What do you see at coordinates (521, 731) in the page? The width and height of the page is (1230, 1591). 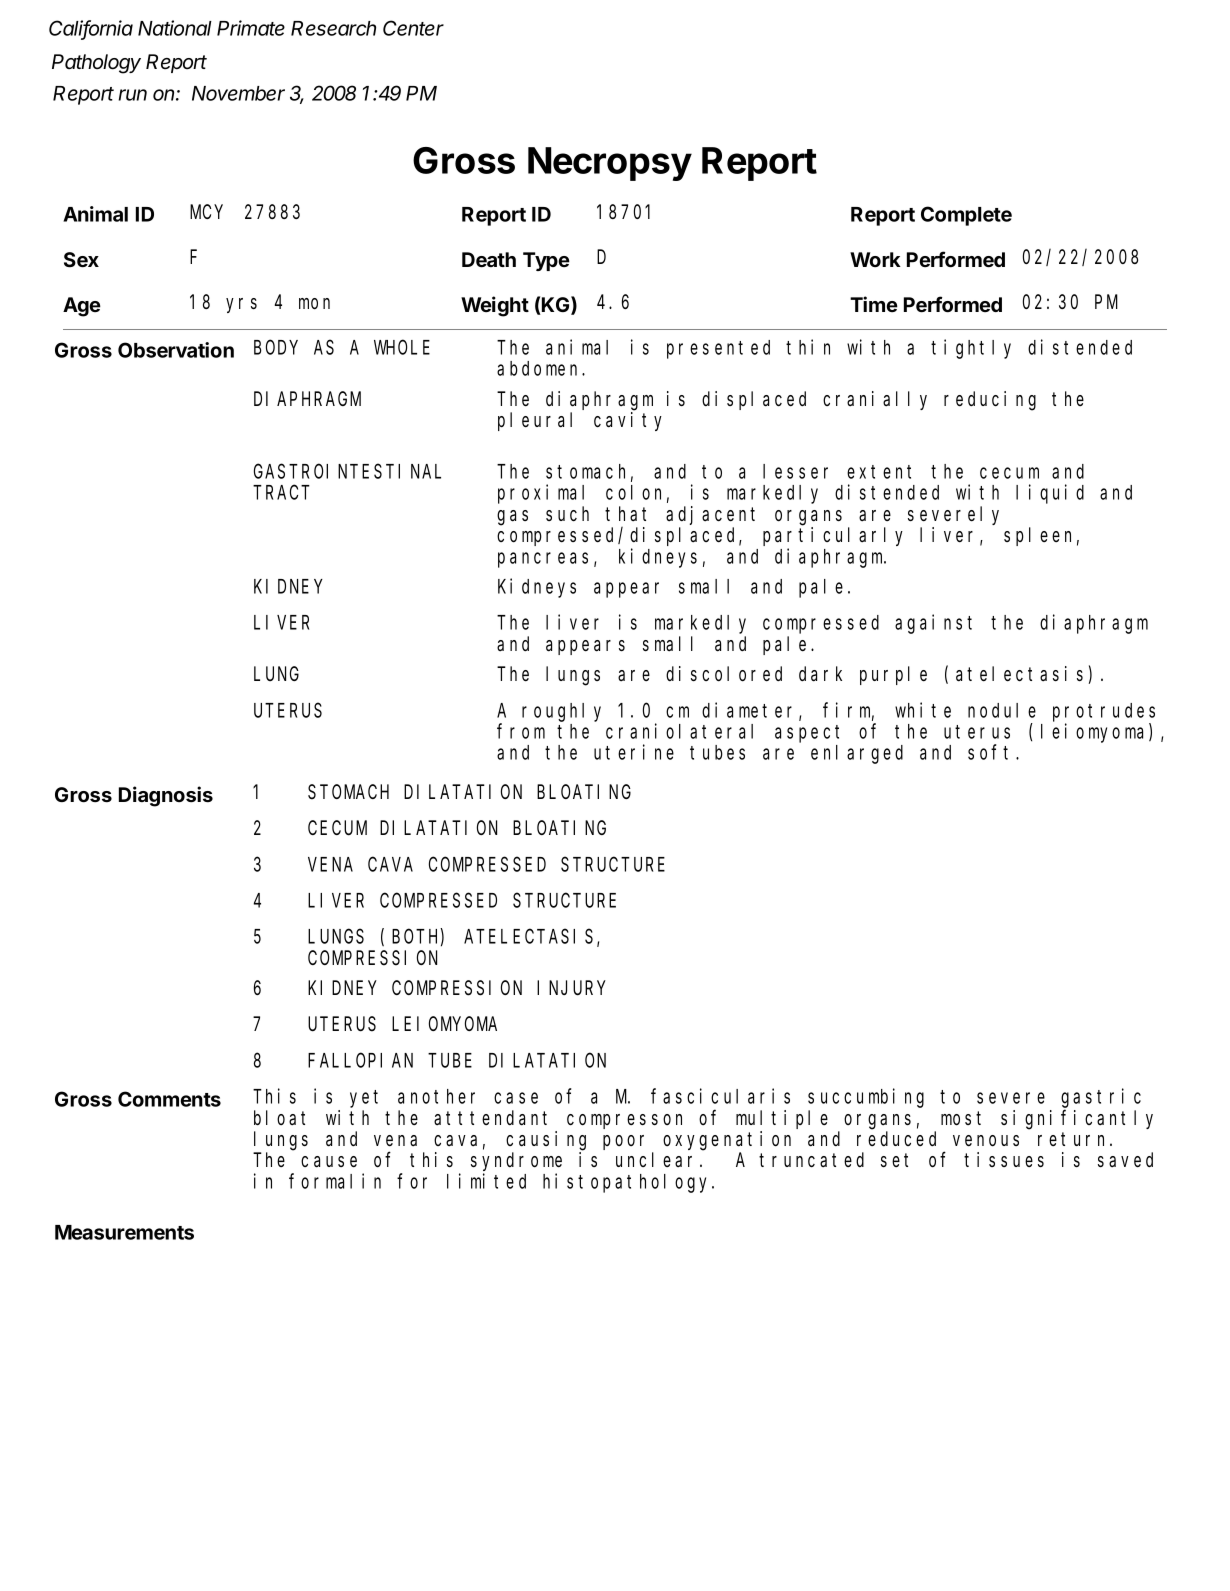 I see `from` at bounding box center [521, 731].
